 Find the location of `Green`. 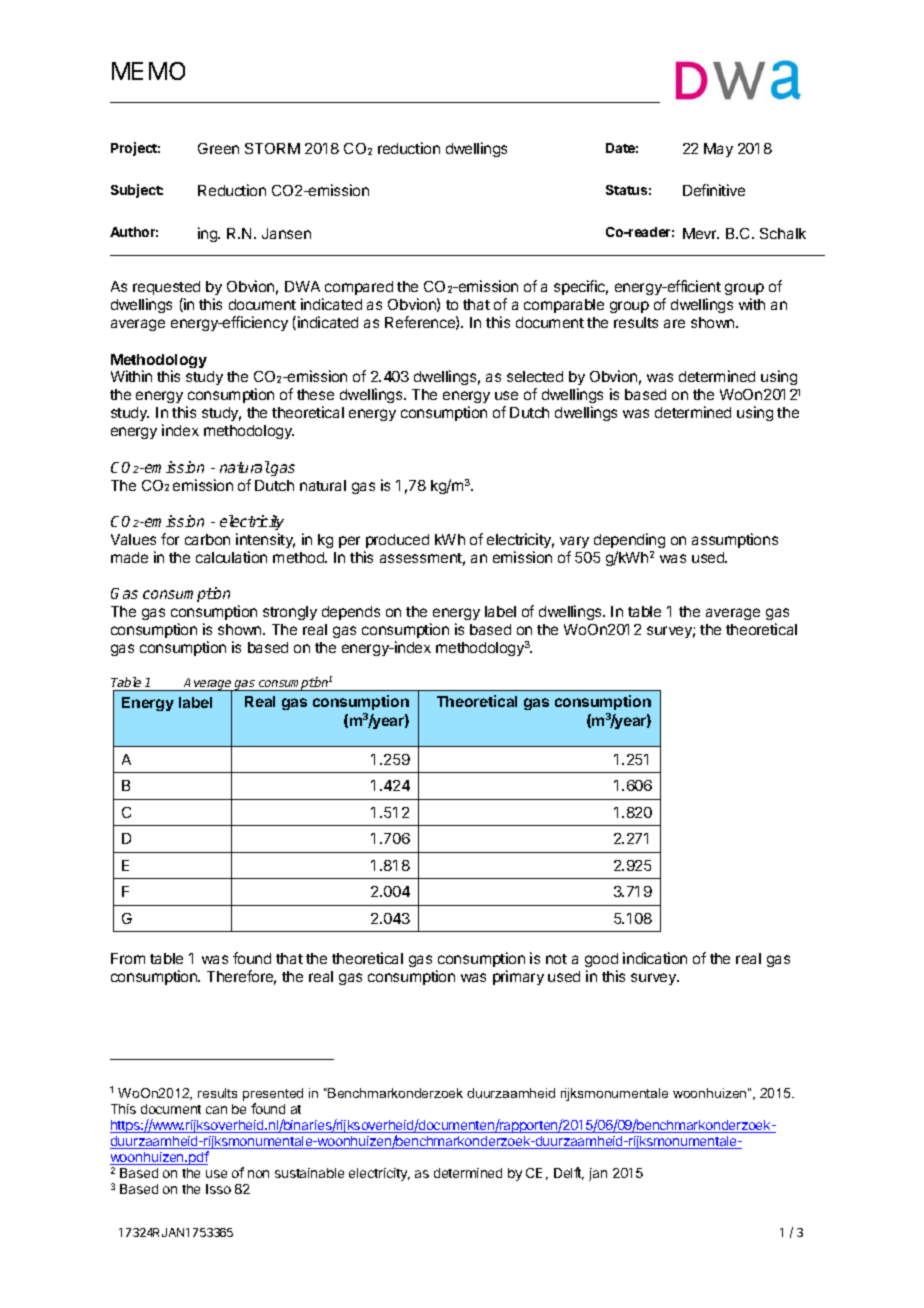

Green is located at coordinates (218, 148).
